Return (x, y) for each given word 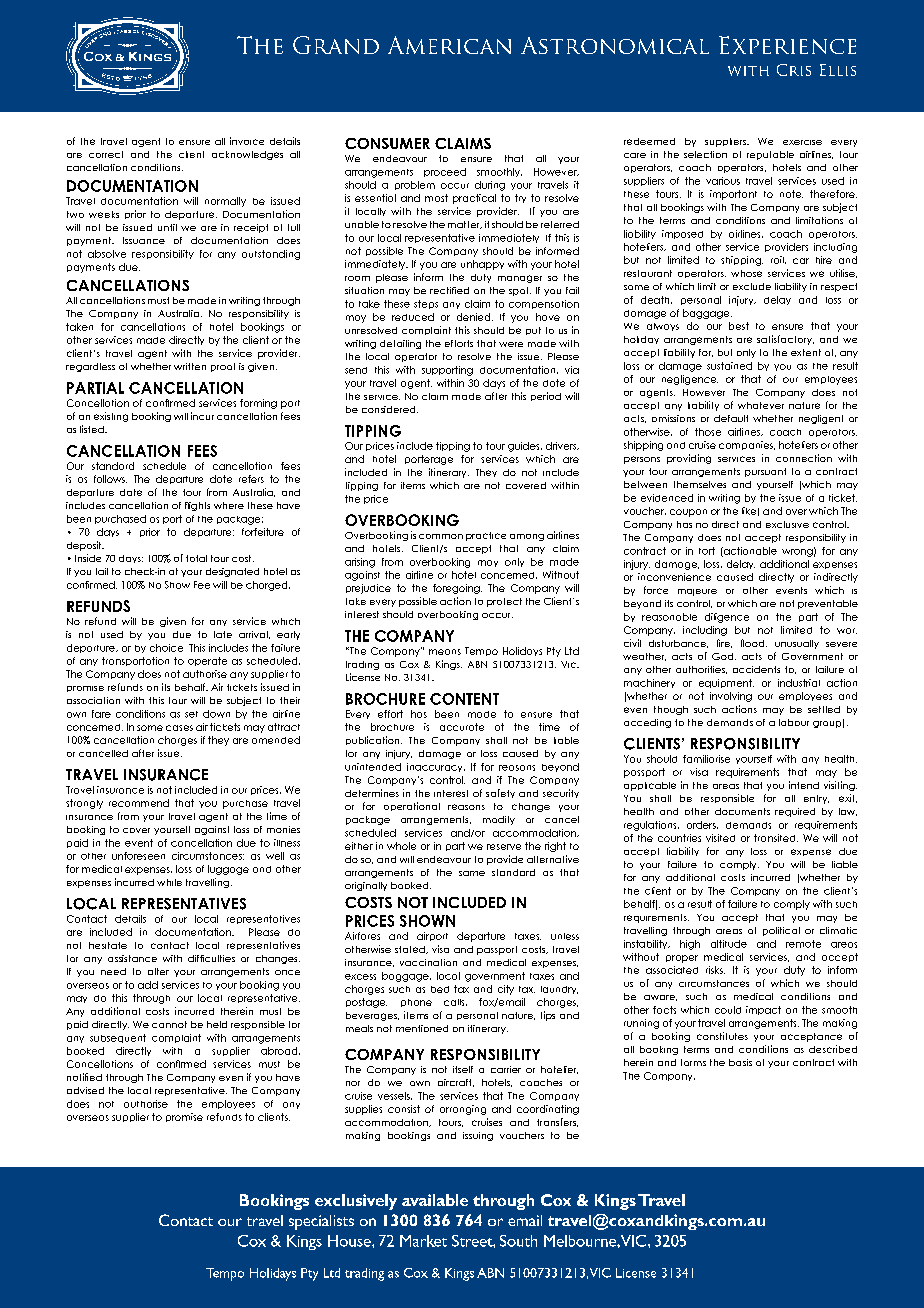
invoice (247, 141)
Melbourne (581, 1241)
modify (499, 820)
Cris (794, 70)
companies (747, 445)
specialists (321, 1222)
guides (525, 447)
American (449, 45)
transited (776, 838)
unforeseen (138, 856)
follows (110, 479)
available (435, 1200)
